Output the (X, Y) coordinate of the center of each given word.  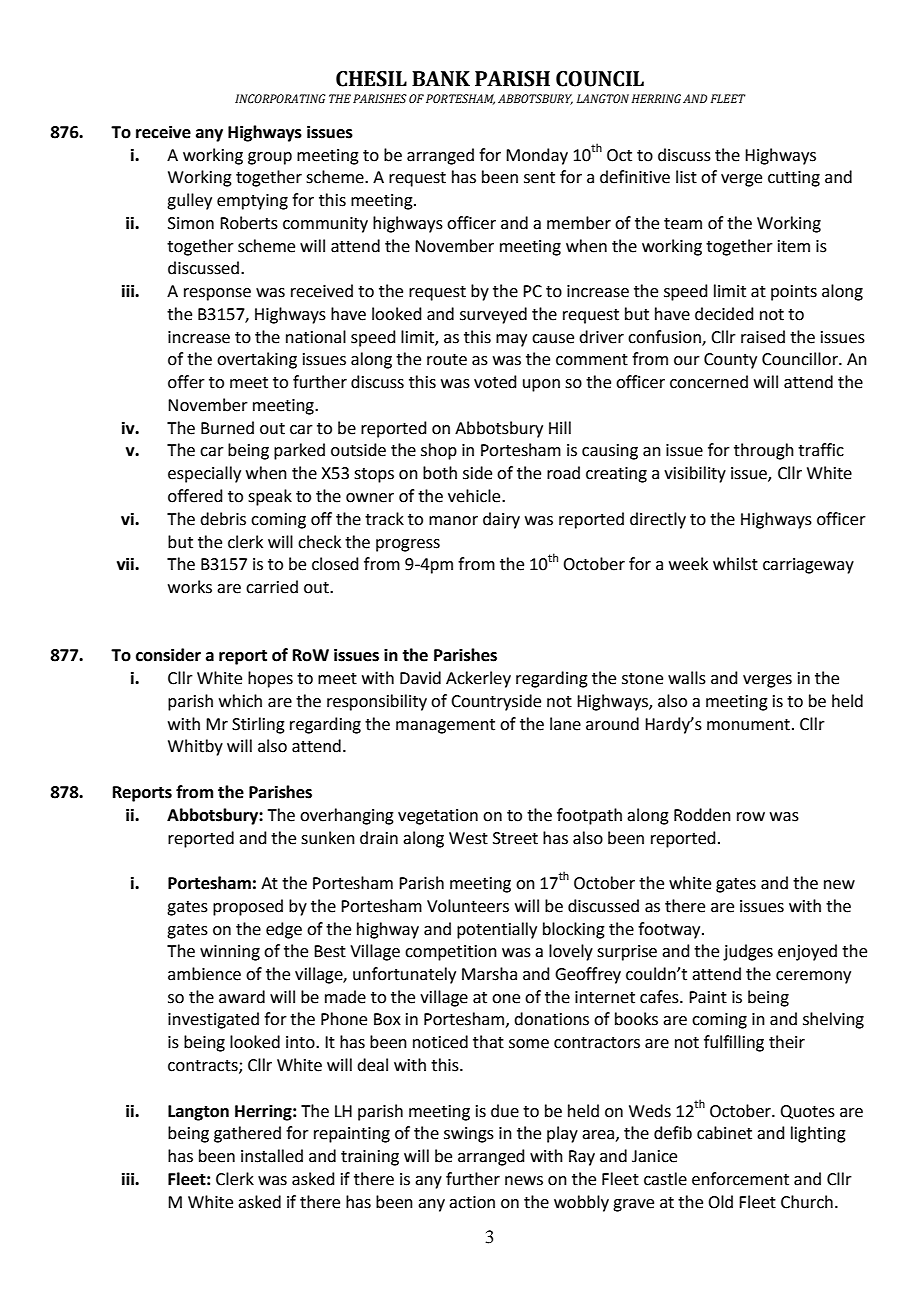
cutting (794, 179)
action (472, 1202)
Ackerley (478, 679)
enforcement (740, 1179)
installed (272, 1156)
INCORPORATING (280, 98)
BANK (441, 78)
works (190, 587)
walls (687, 678)
